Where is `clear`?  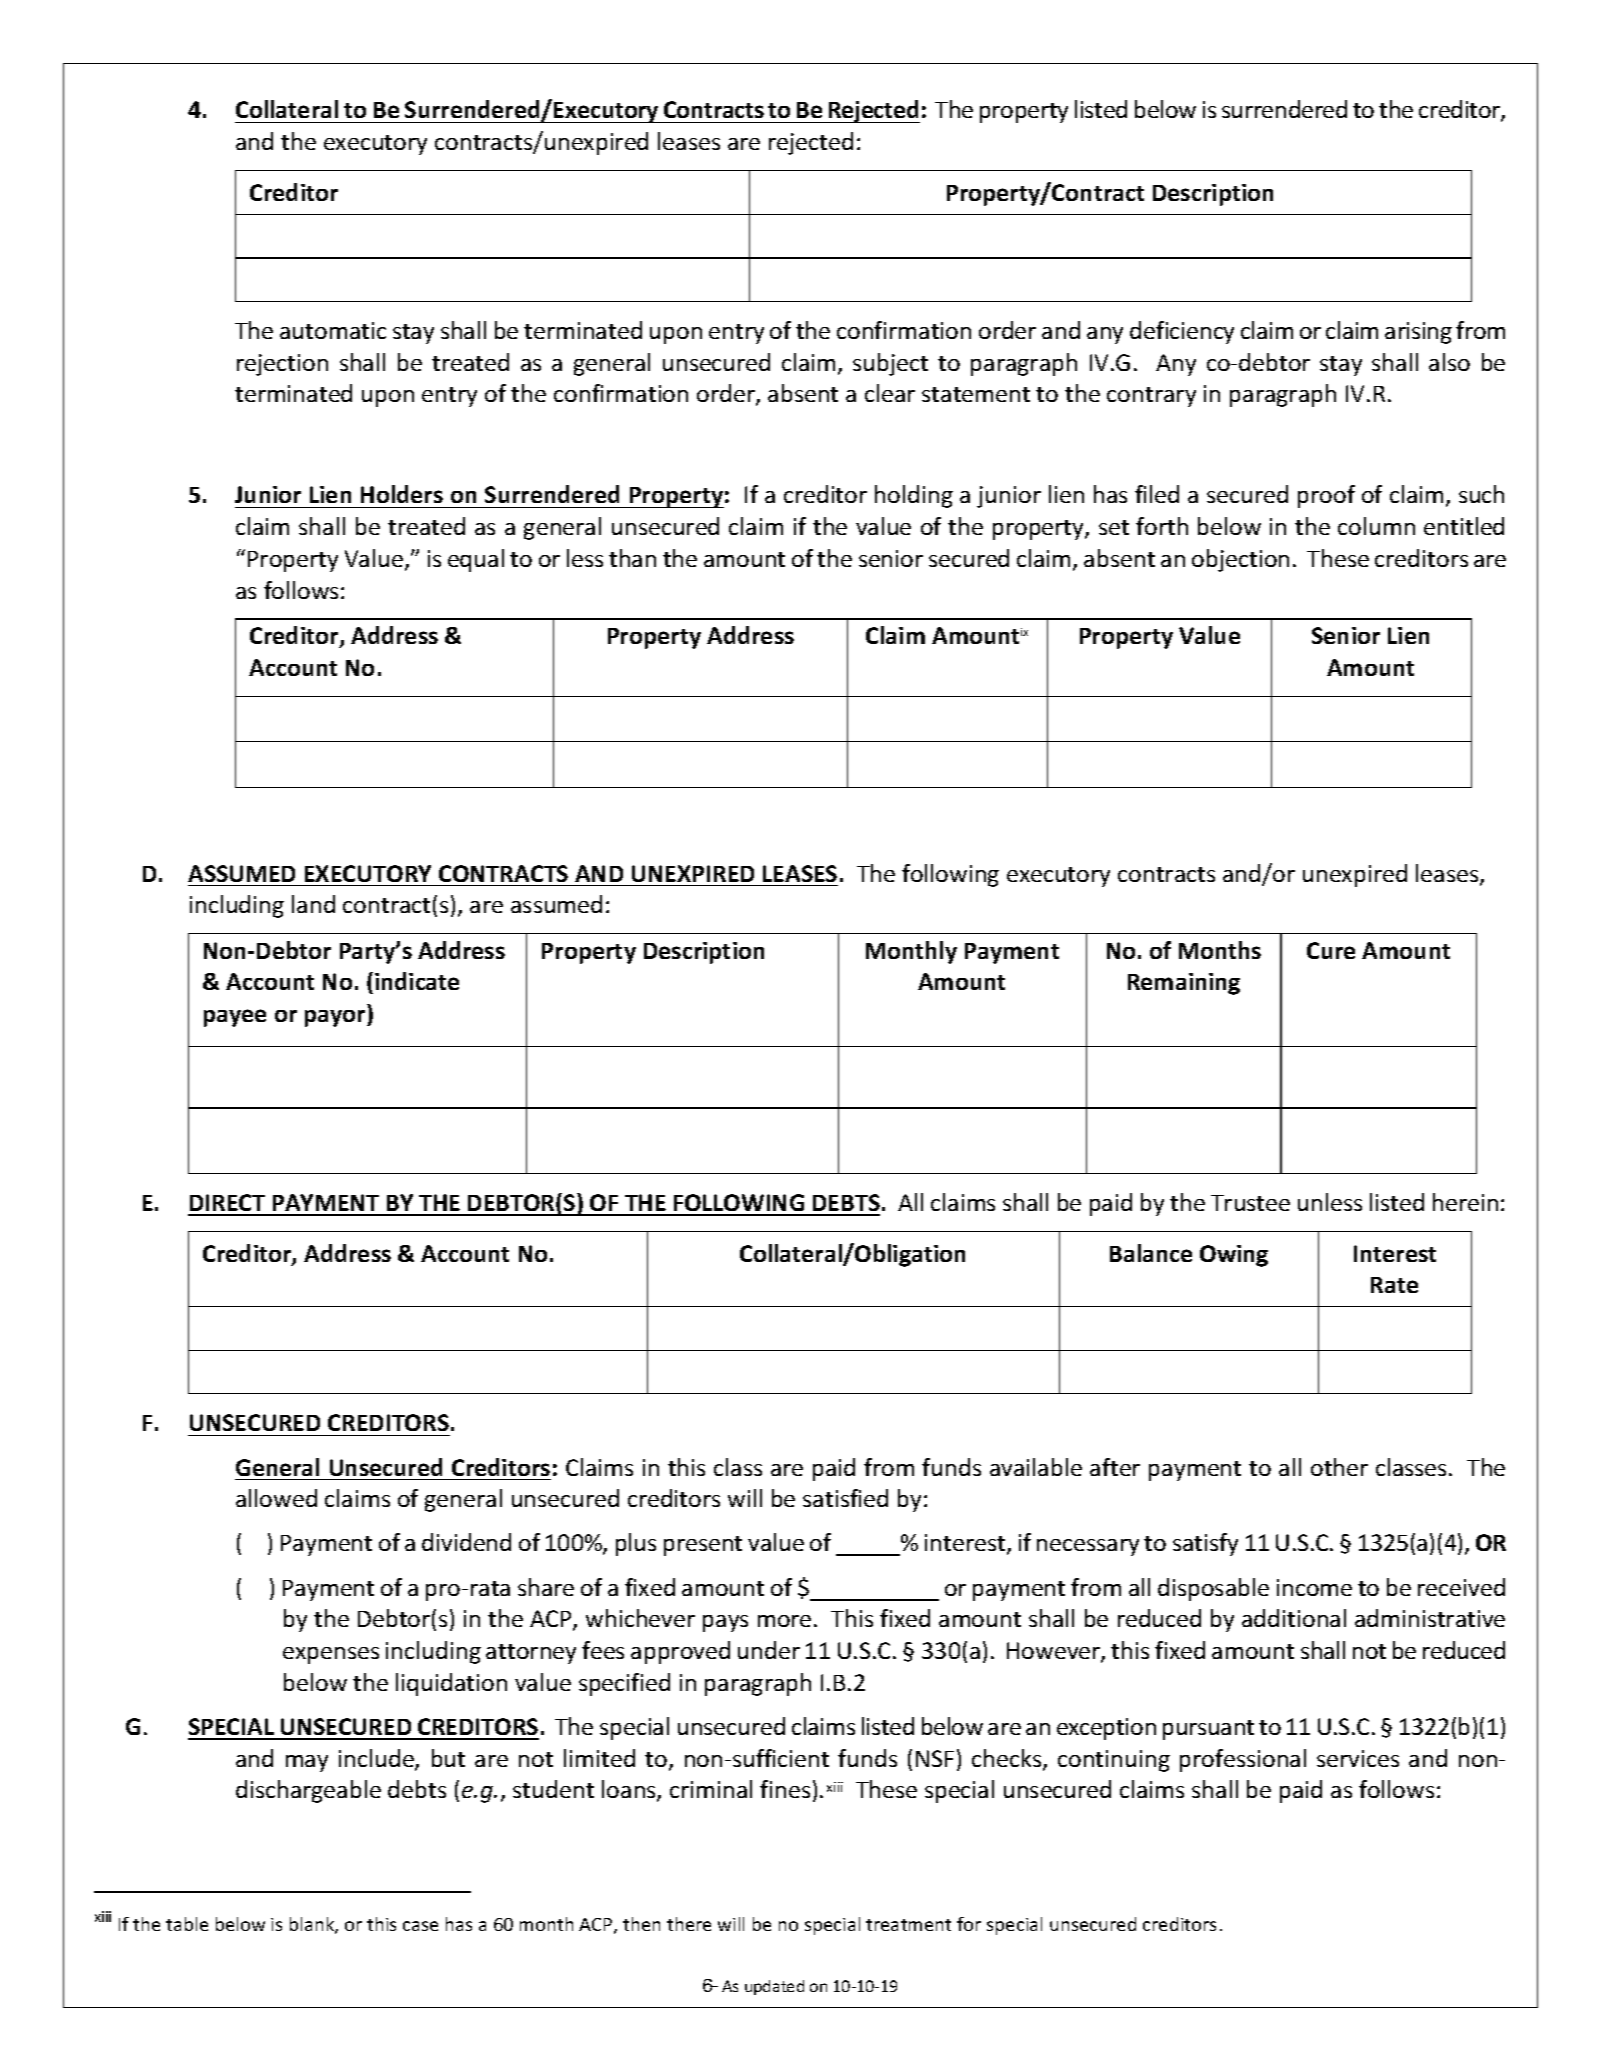 clear is located at coordinates (890, 393).
